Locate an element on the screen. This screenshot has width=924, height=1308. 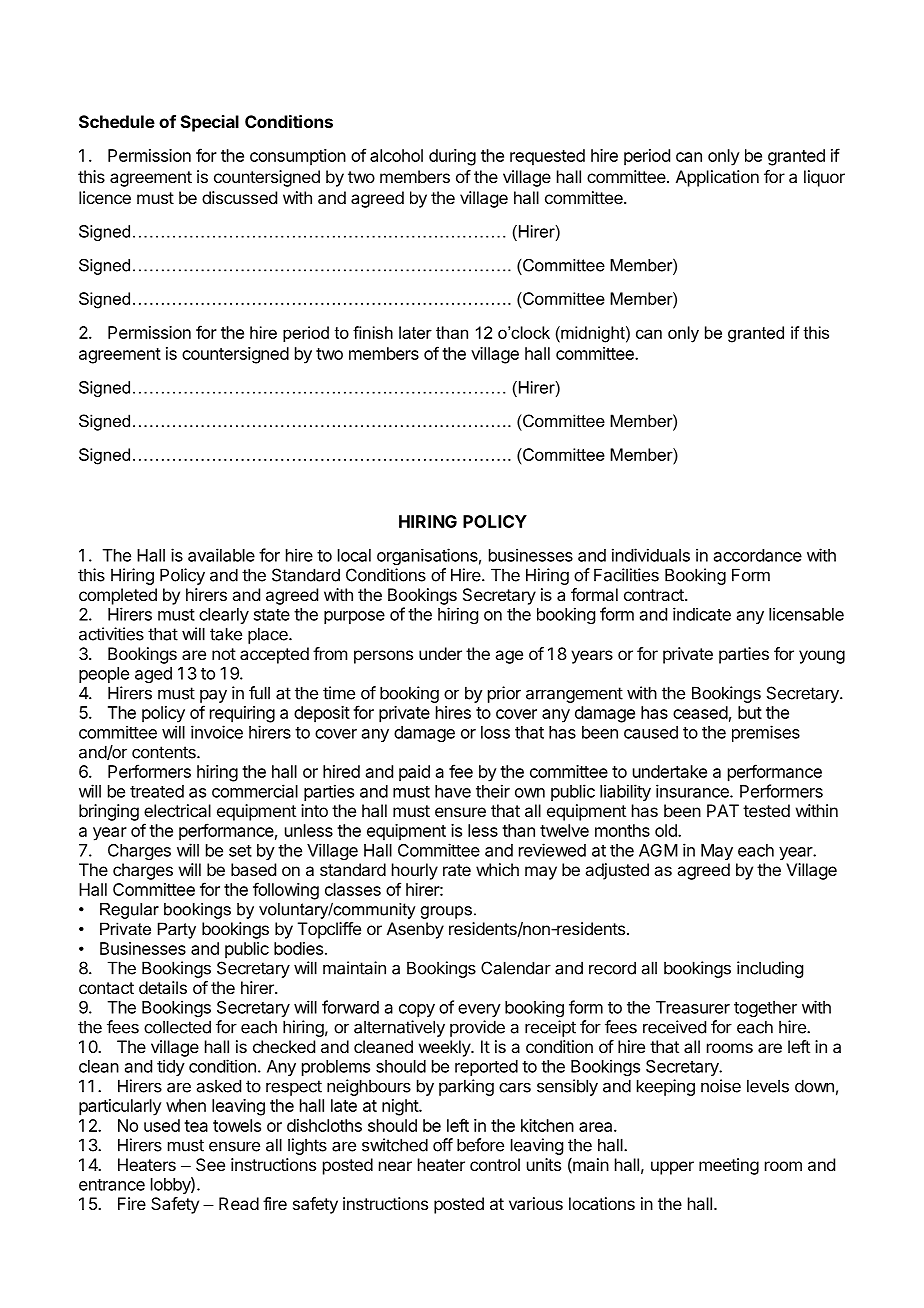
available is located at coordinates (221, 555).
